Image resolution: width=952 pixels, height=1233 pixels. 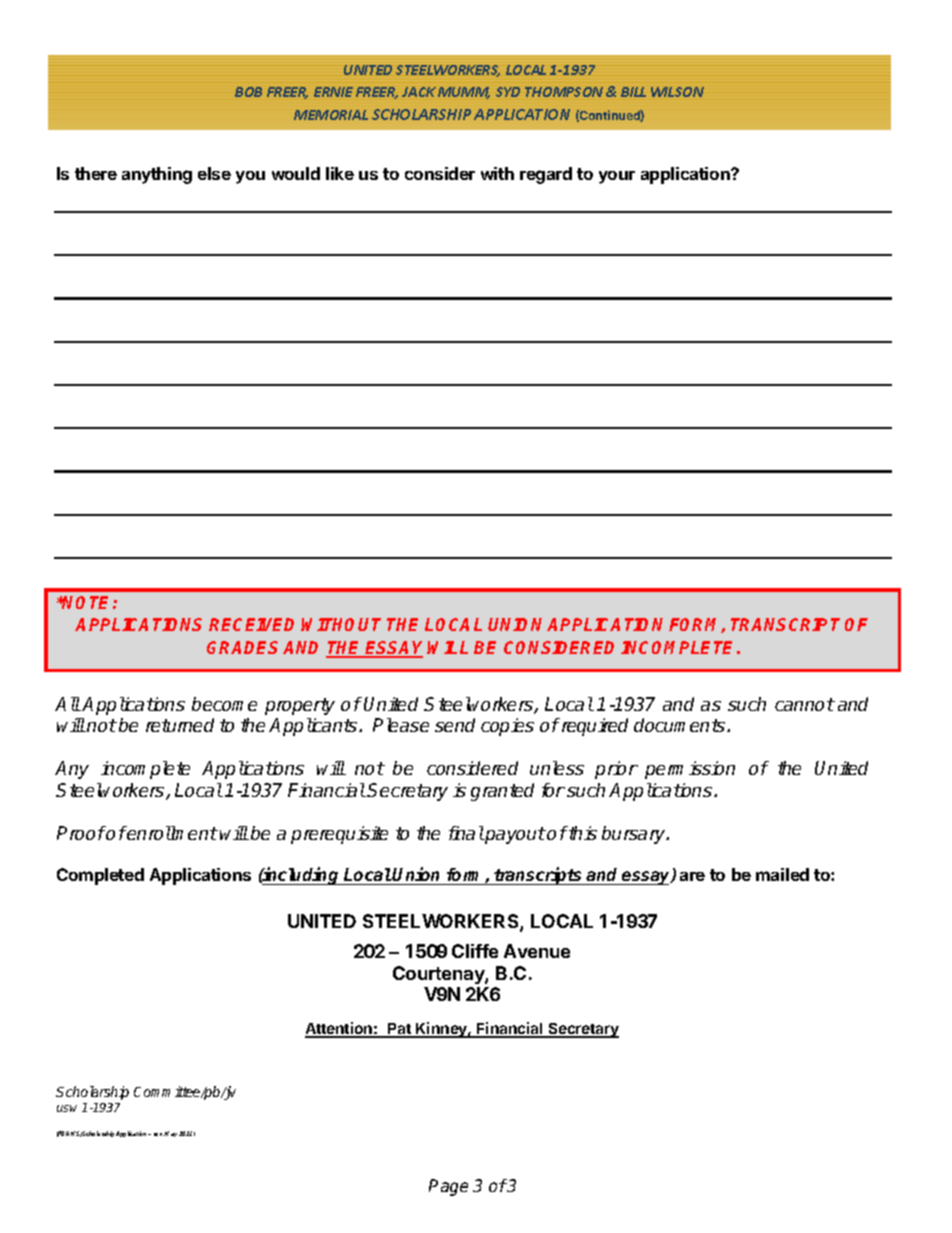 What do you see at coordinates (340, 173) in the page?
I see `like` at bounding box center [340, 173].
